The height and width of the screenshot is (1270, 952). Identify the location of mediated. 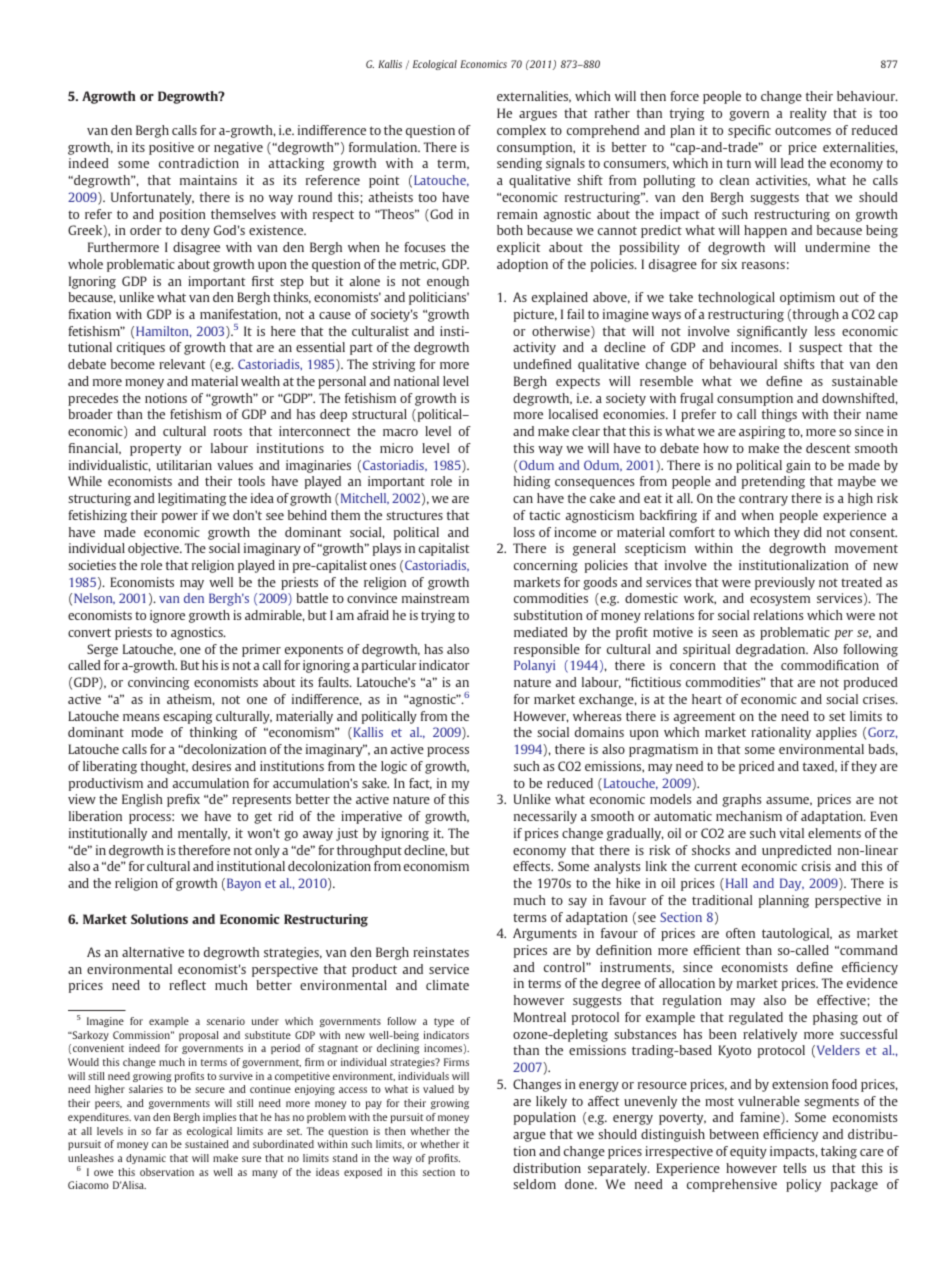
(541, 632).
